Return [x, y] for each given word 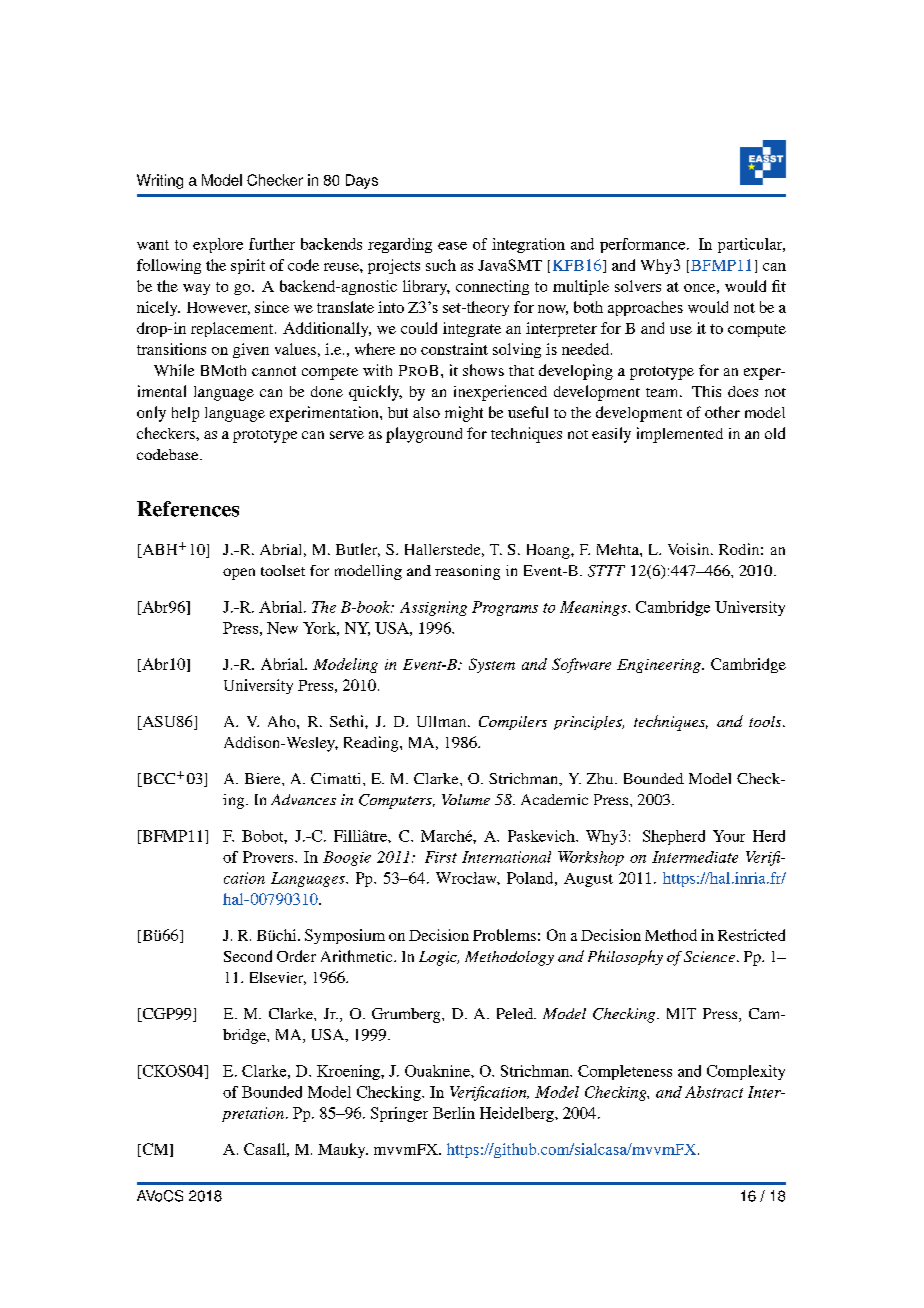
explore [218, 245]
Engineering [660, 666]
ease [452, 246]
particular [751, 245]
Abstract [714, 1092]
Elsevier [278, 978]
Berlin [454, 1113]
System [492, 665]
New [282, 628]
